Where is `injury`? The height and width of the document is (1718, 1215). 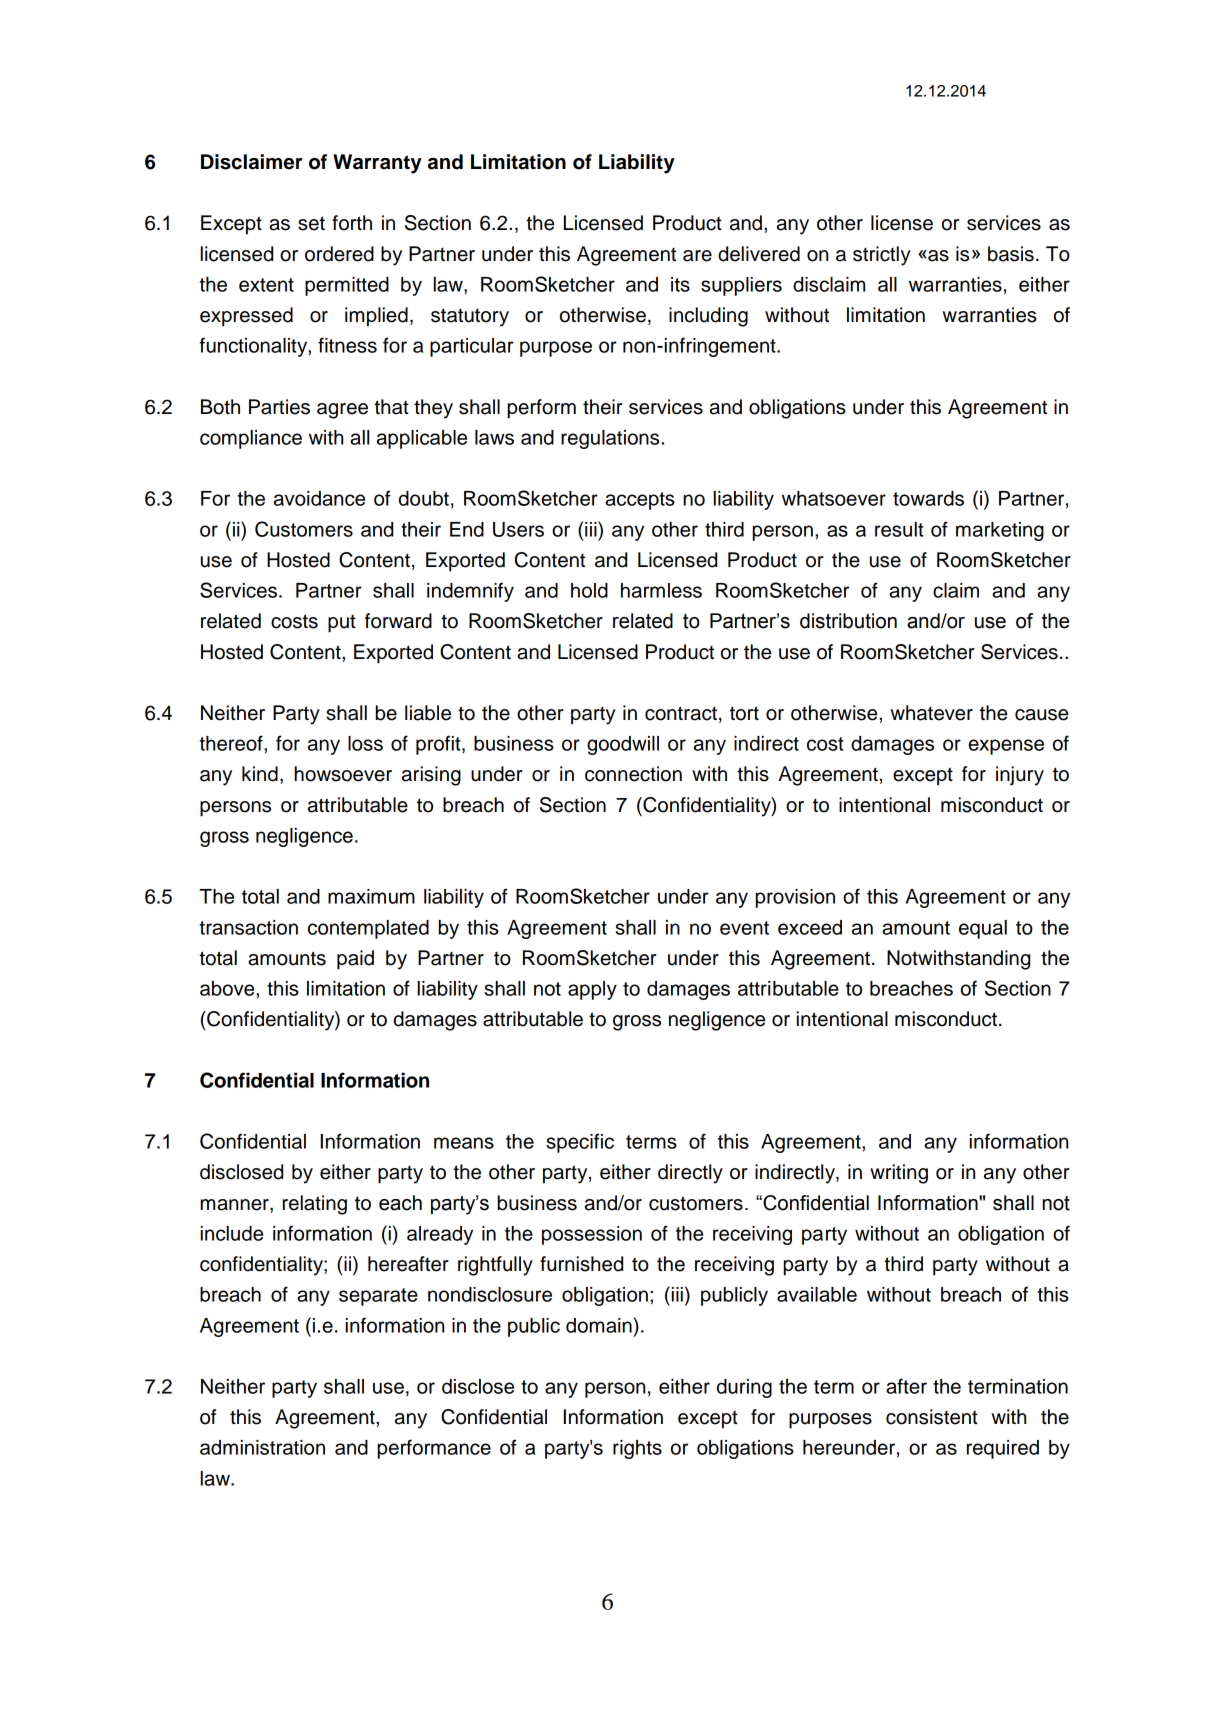 injury is located at coordinates (1020, 776).
